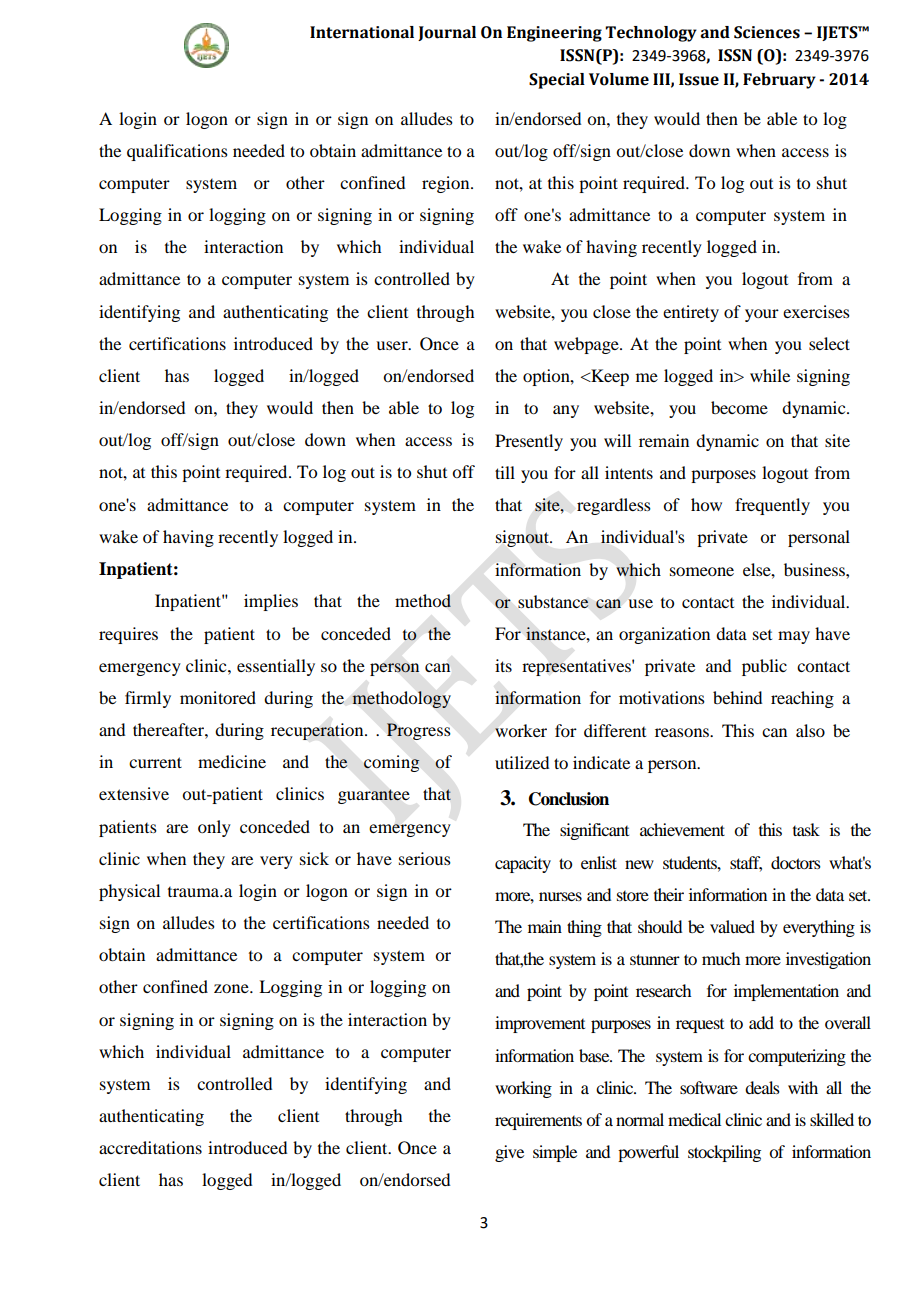 This screenshot has width=924, height=1308. What do you see at coordinates (815, 569) in the screenshot?
I see `business` at bounding box center [815, 569].
